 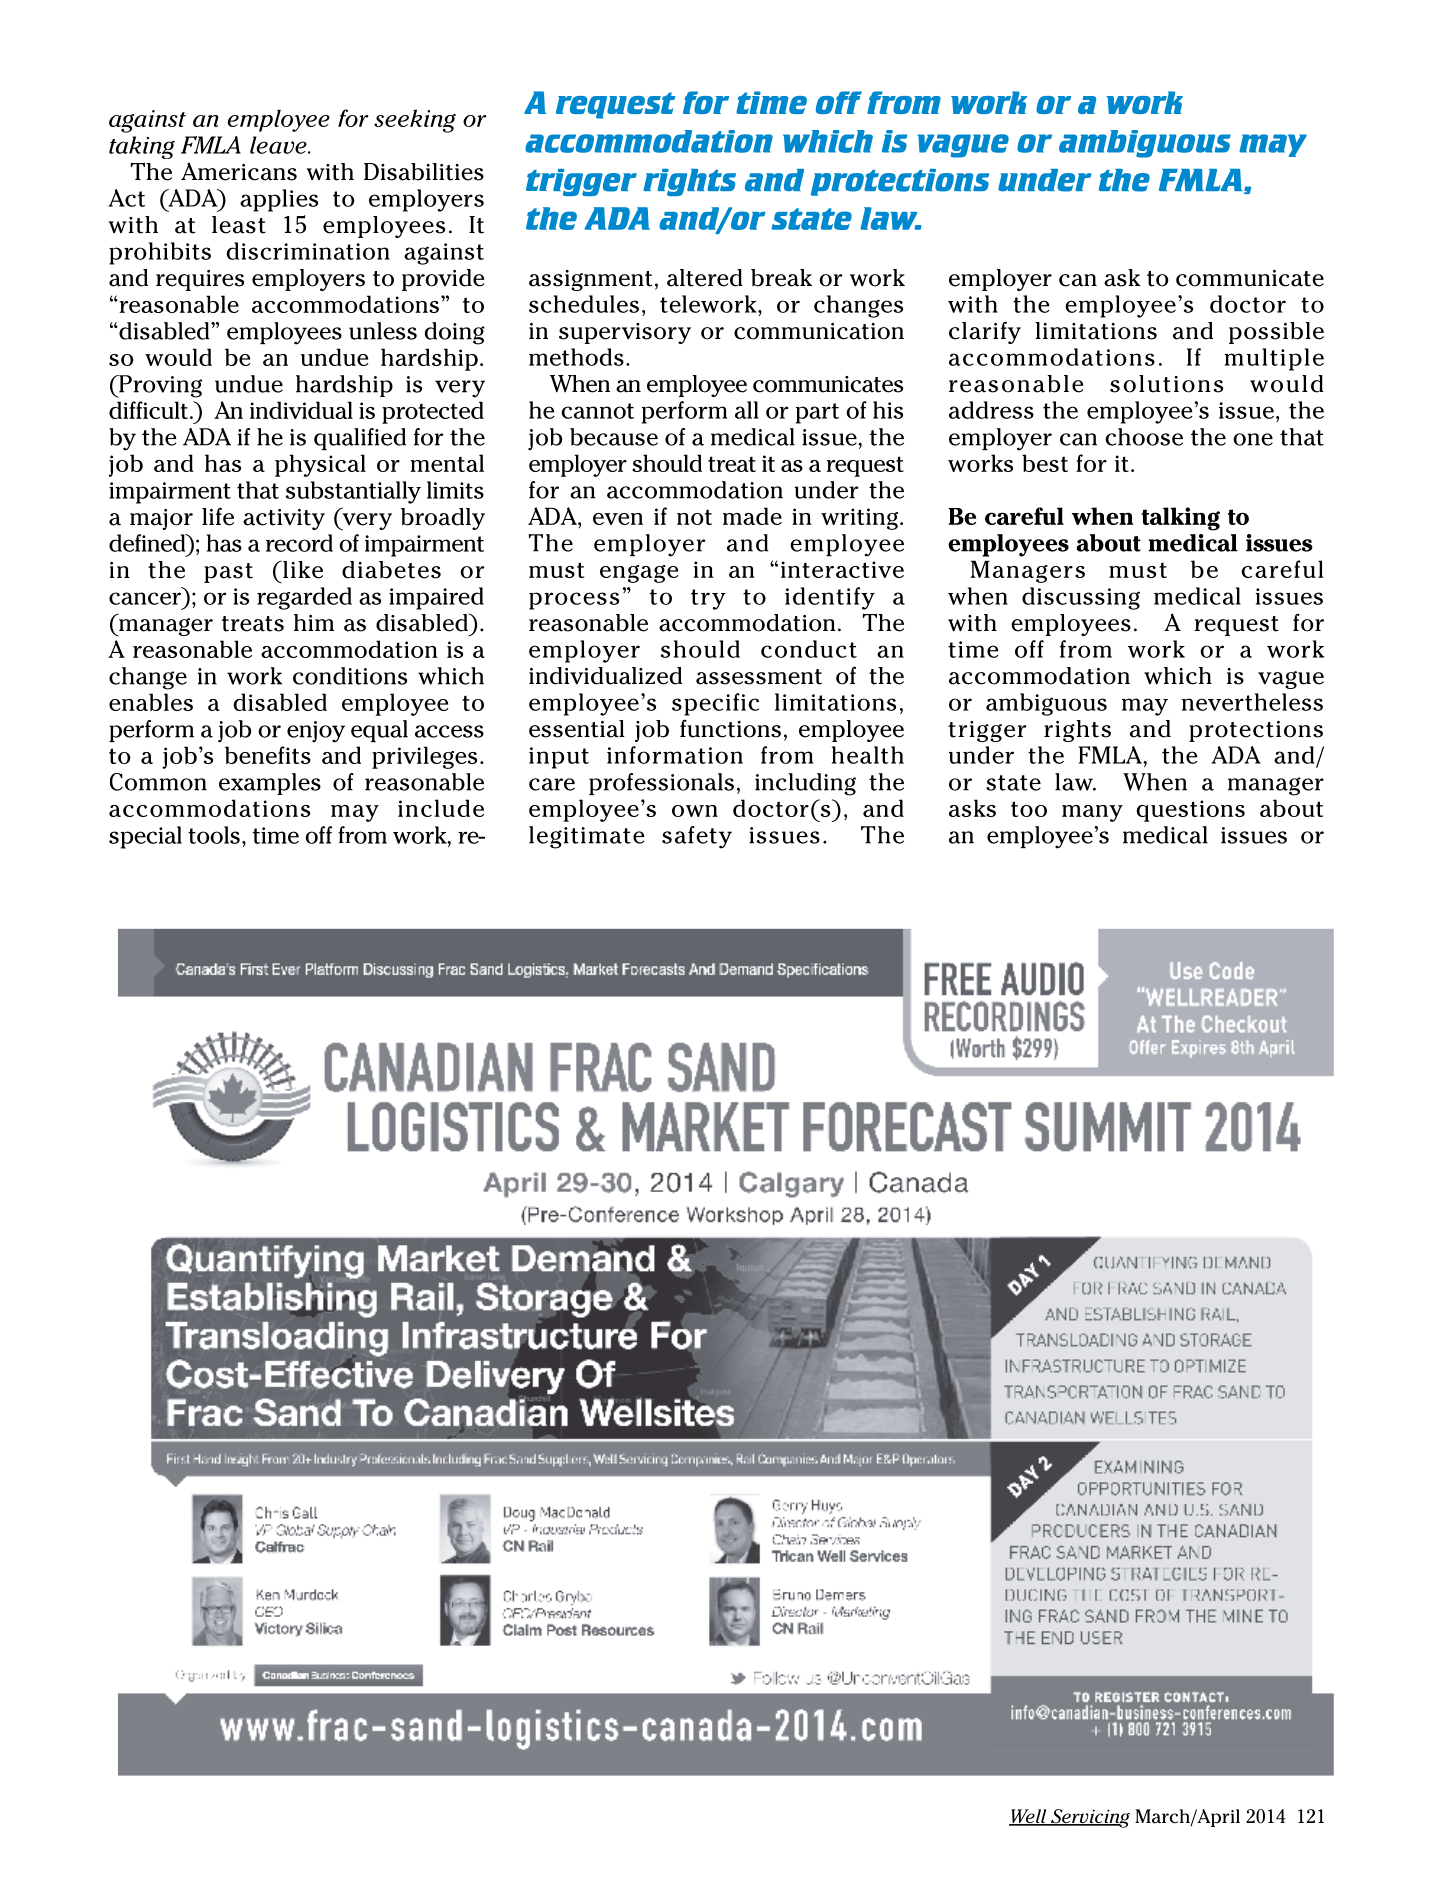 What do you see at coordinates (279, 145) in the document?
I see `leave` at bounding box center [279, 145].
